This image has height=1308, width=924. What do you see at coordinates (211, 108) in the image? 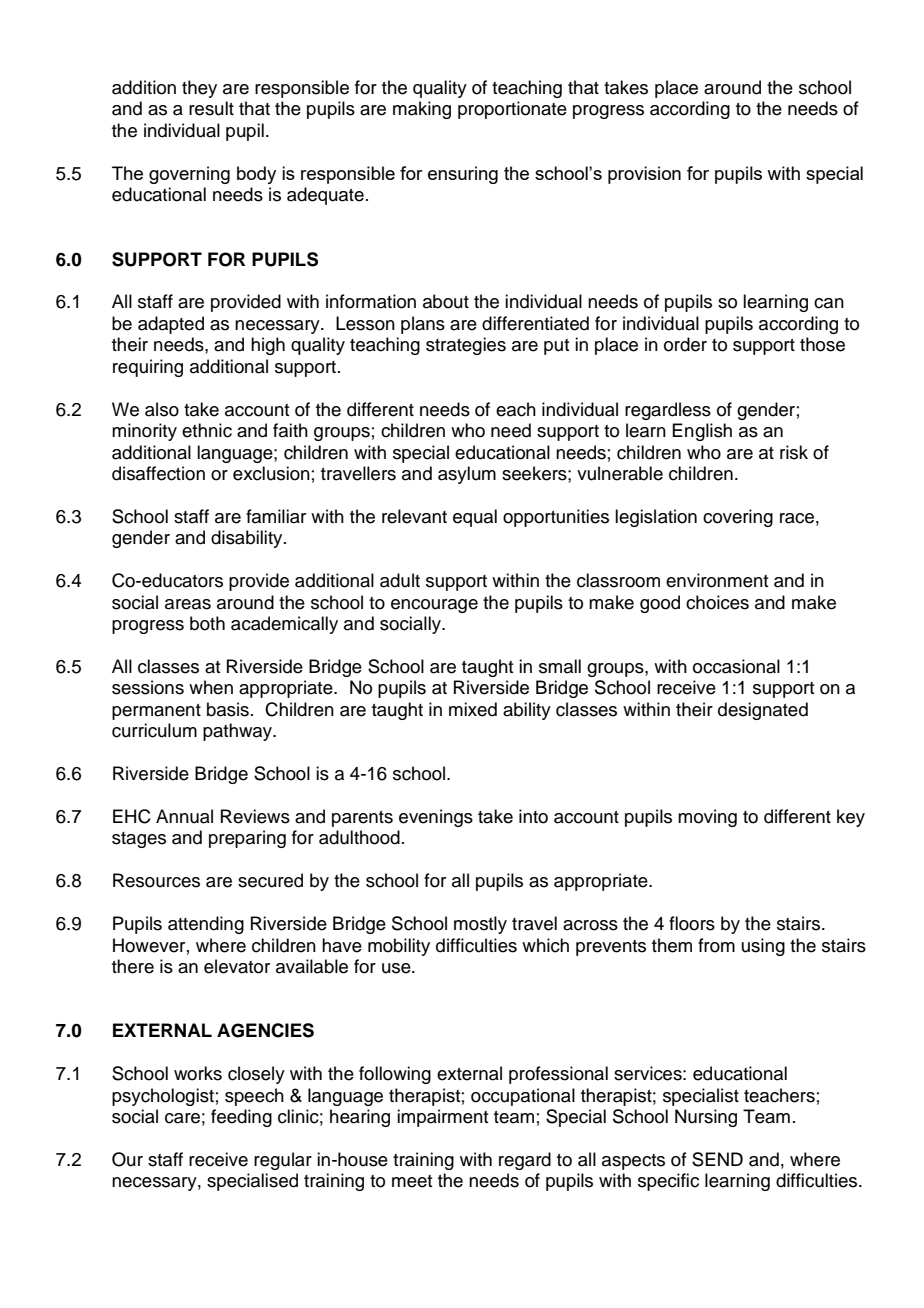
I see `result` at bounding box center [211, 108].
